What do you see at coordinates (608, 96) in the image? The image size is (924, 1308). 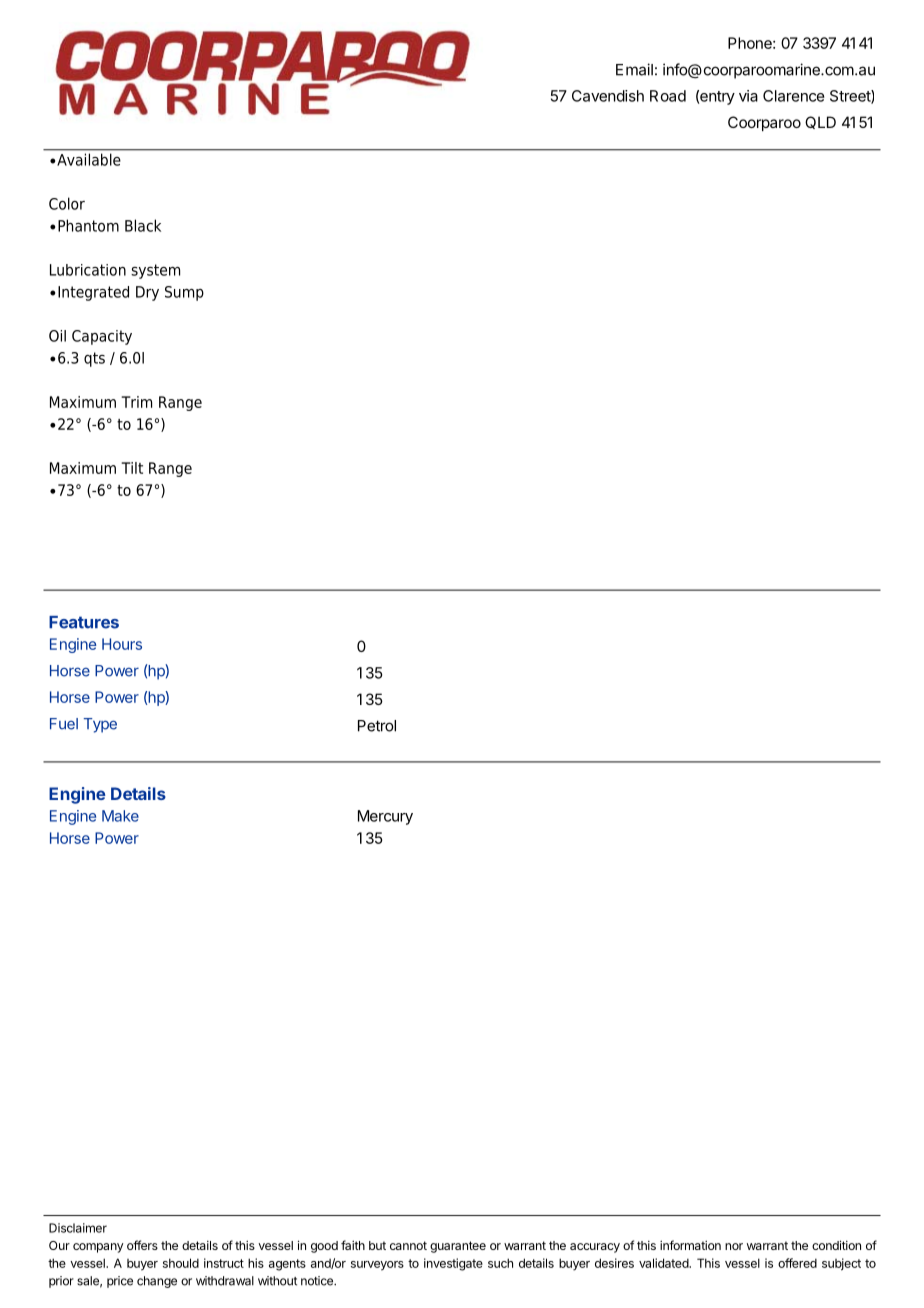 I see `Cavendish` at bounding box center [608, 96].
